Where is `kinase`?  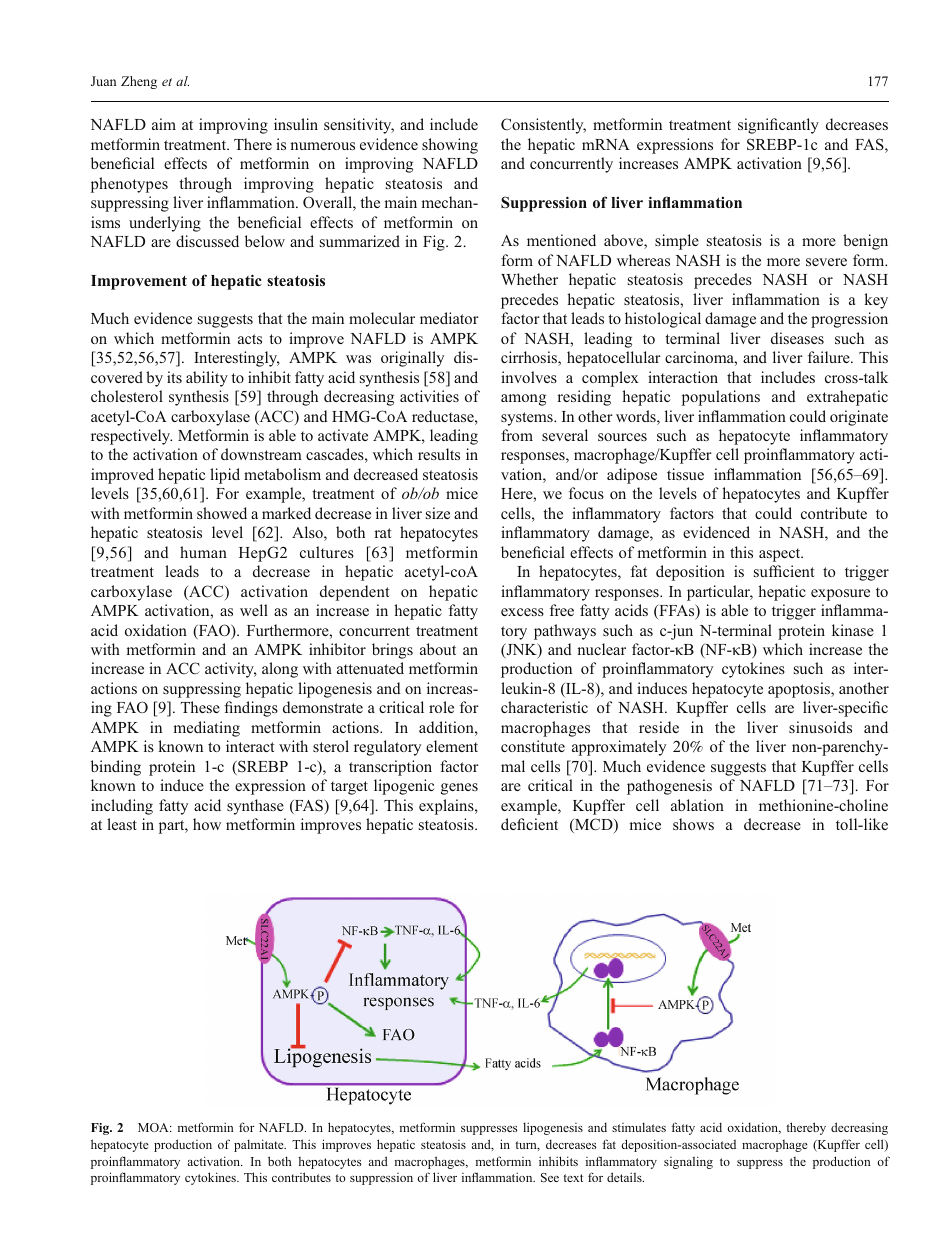 kinase is located at coordinates (853, 630).
